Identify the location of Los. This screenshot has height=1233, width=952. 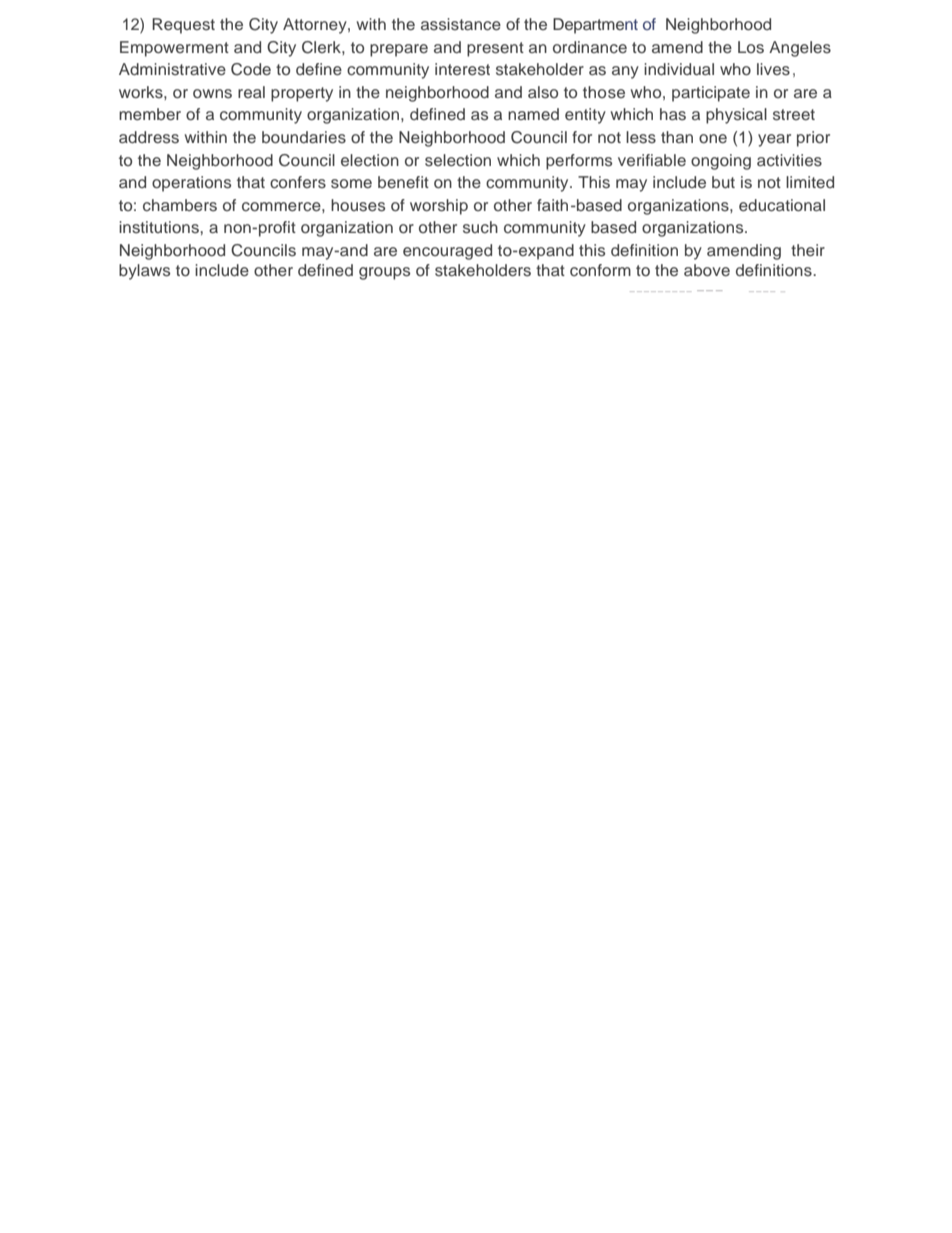
(751, 47).
